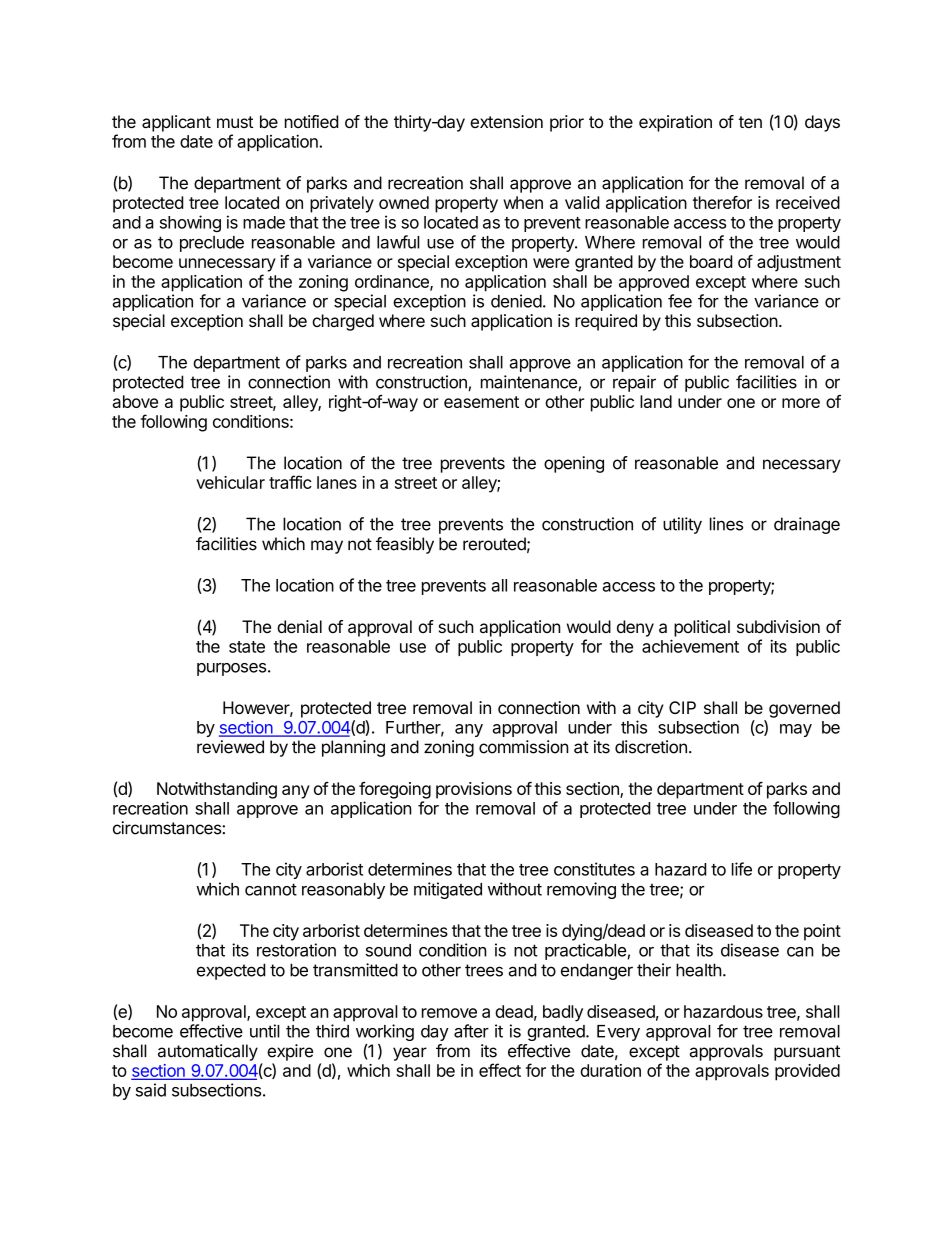 The image size is (952, 1233). Describe the element at coordinates (235, 122) in the page. I see `must` at that location.
